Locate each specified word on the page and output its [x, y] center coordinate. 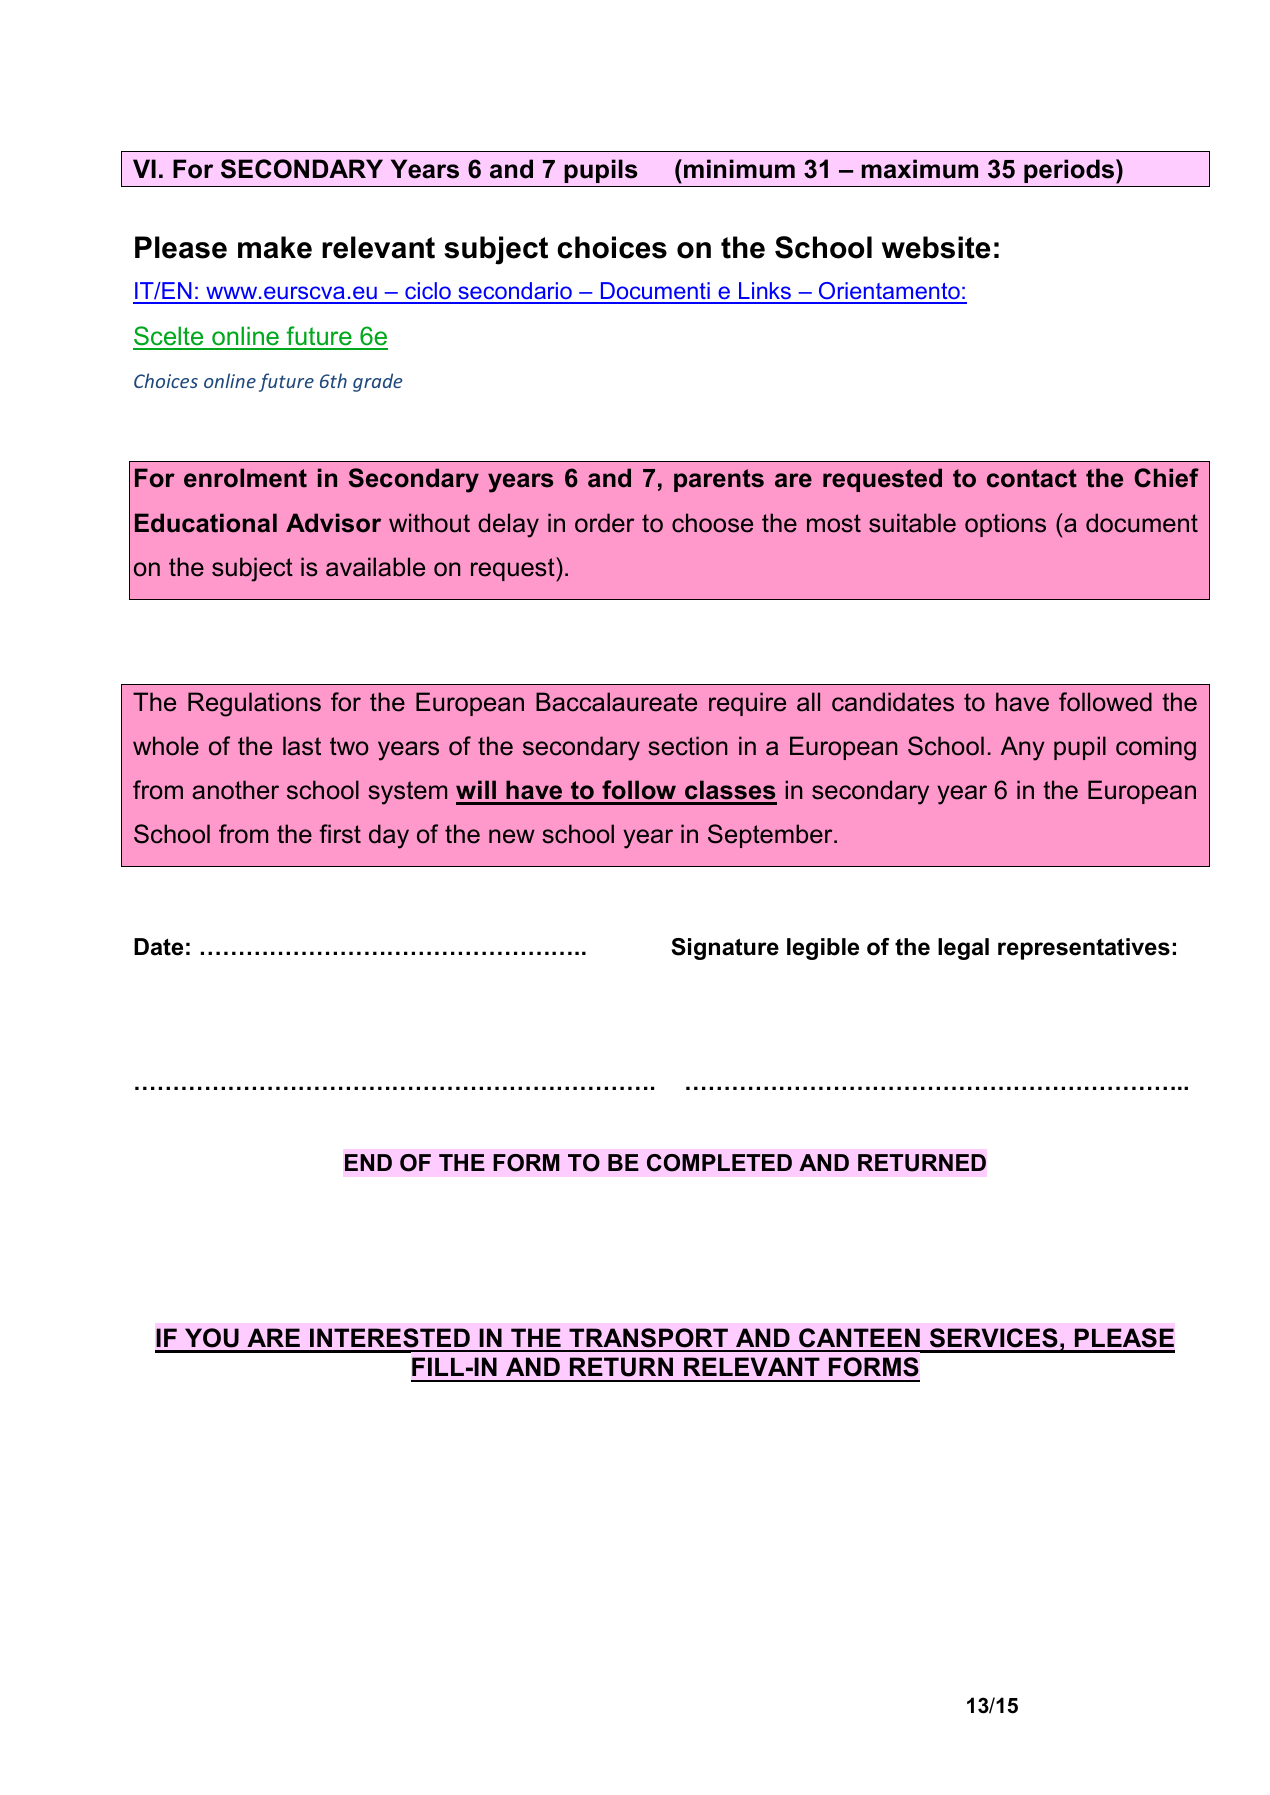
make [275, 247]
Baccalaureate [616, 702]
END [368, 1162]
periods [1070, 171]
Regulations [254, 704]
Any [1023, 748]
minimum [739, 169]
